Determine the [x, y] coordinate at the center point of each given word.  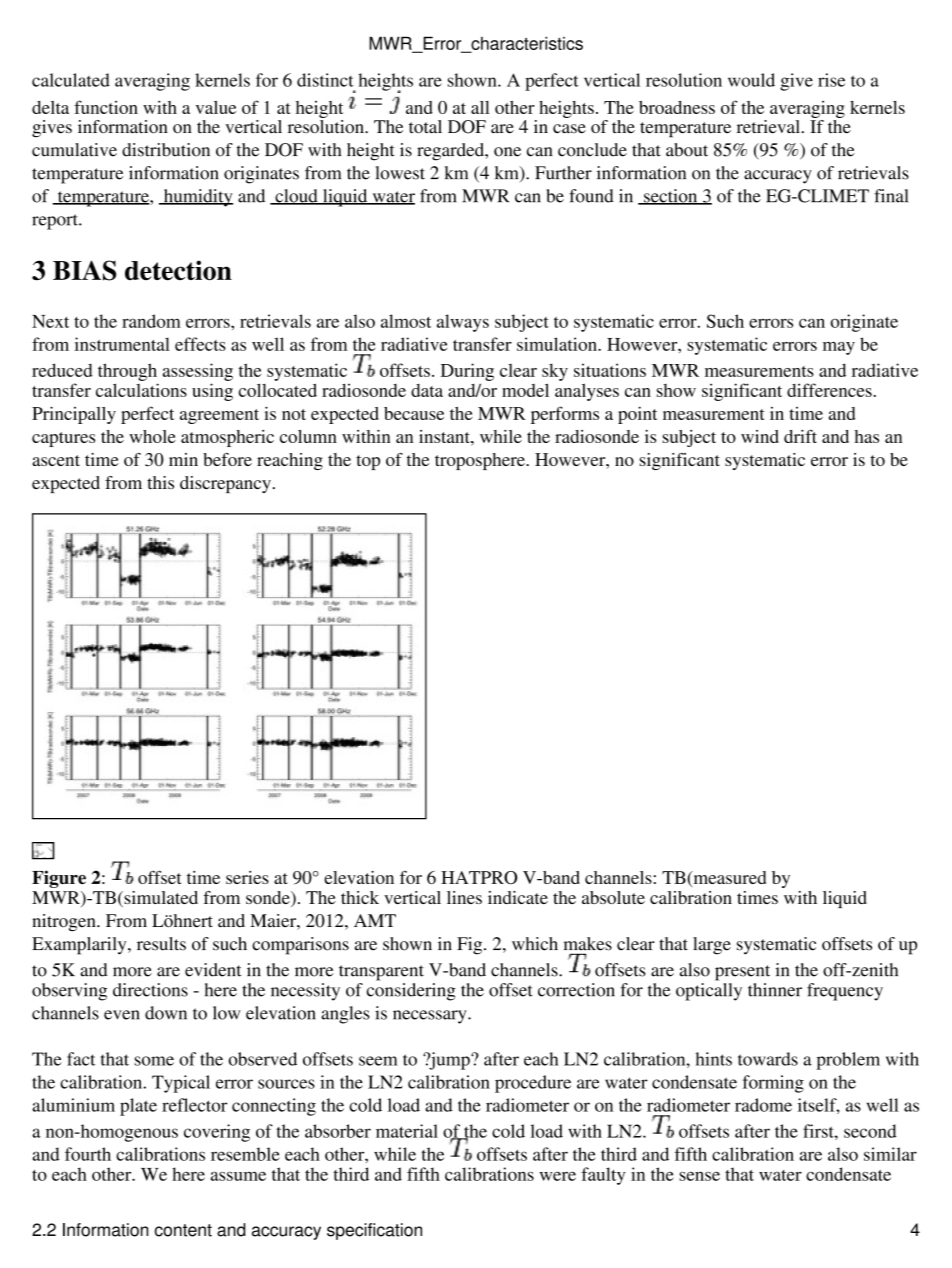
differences [829, 390]
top [368, 462]
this [160, 482]
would [751, 80]
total [425, 127]
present [742, 973]
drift [800, 436]
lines [464, 897]
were [558, 1176]
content [183, 1230]
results [161, 944]
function [106, 107]
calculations [141, 390]
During [467, 372]
